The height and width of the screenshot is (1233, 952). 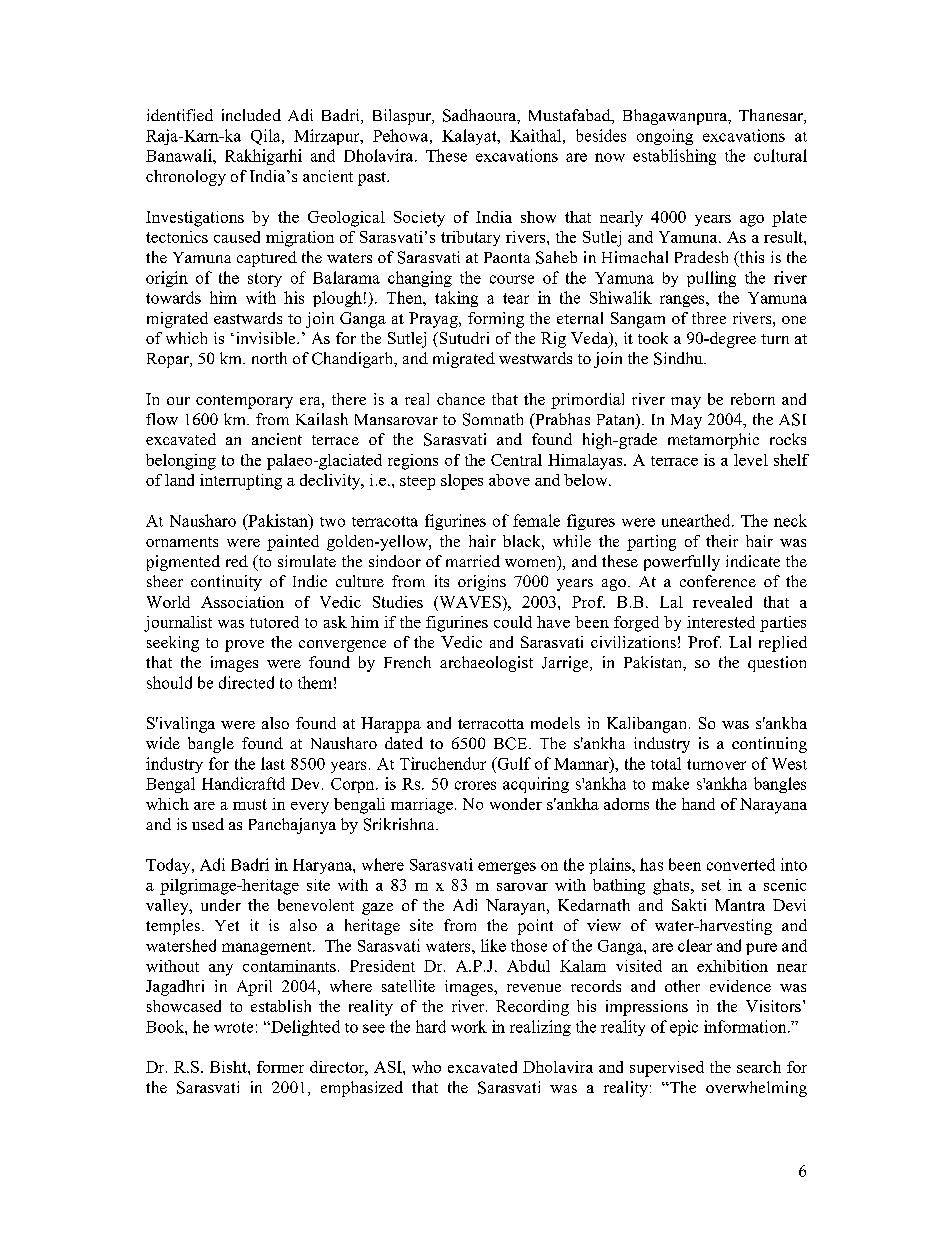 What do you see at coordinates (233, 1027) in the screenshot?
I see `wrote` at bounding box center [233, 1027].
